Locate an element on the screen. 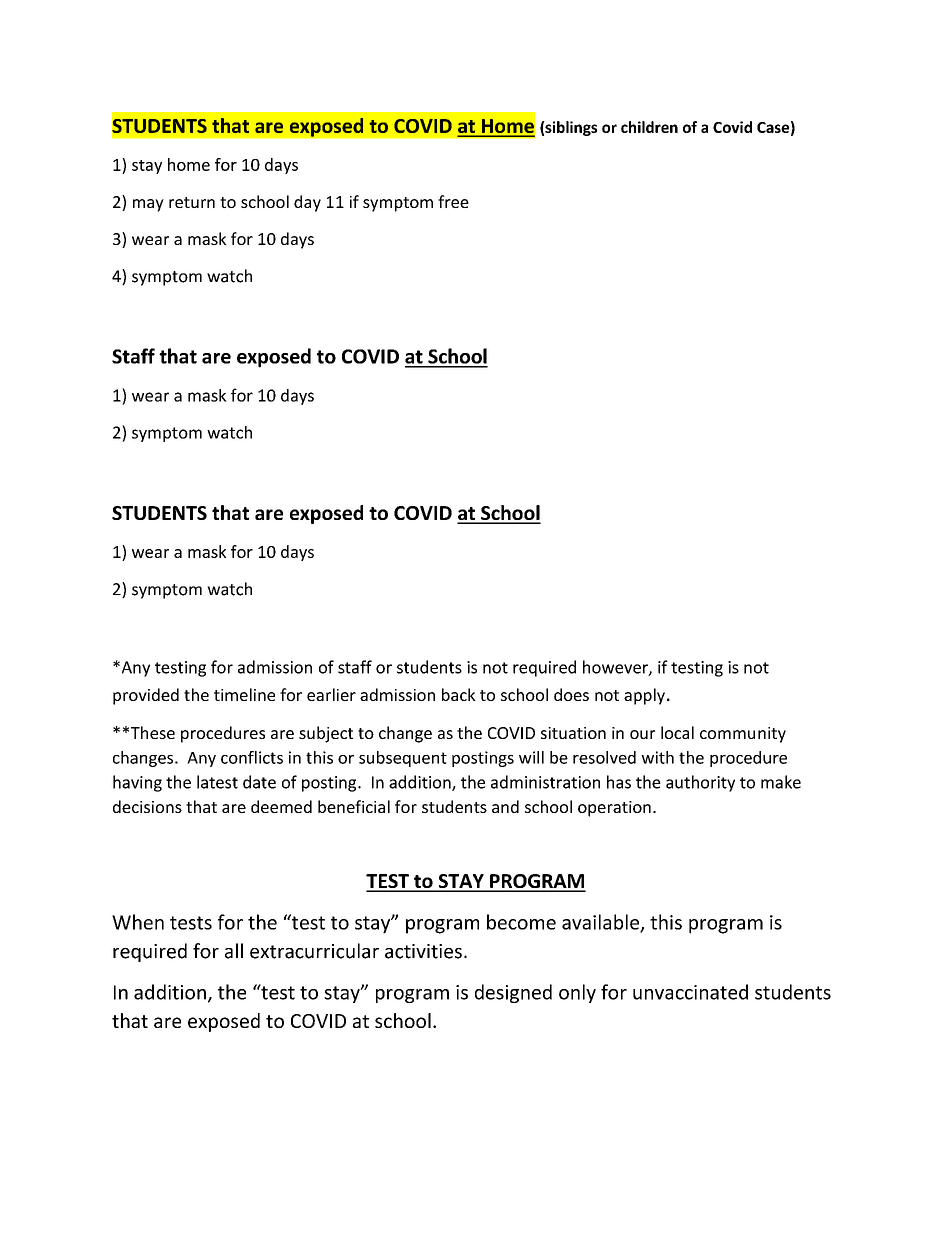  timeline is located at coordinates (244, 694).
